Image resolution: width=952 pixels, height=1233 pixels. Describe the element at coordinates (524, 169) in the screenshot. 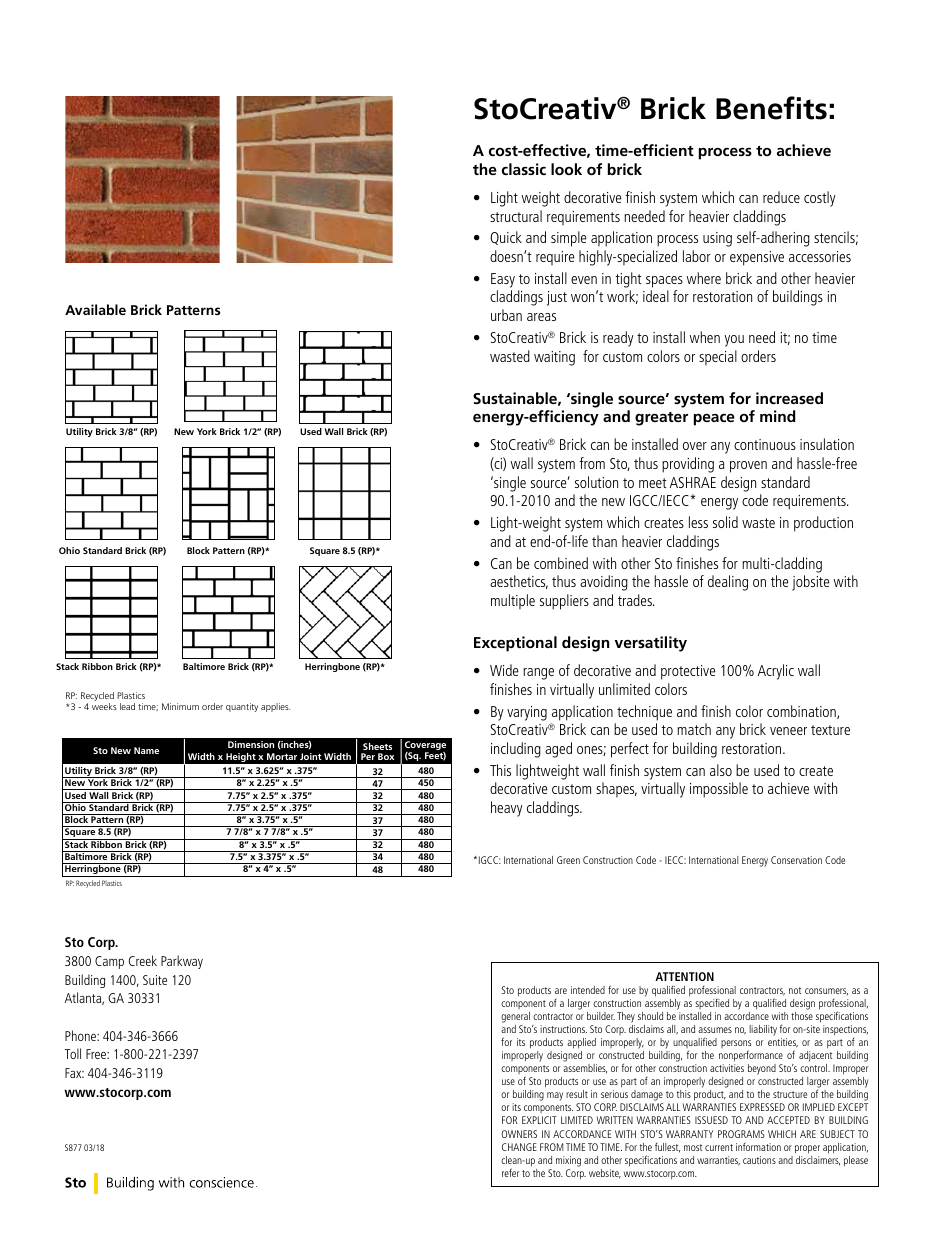

I see `classic` at that location.
